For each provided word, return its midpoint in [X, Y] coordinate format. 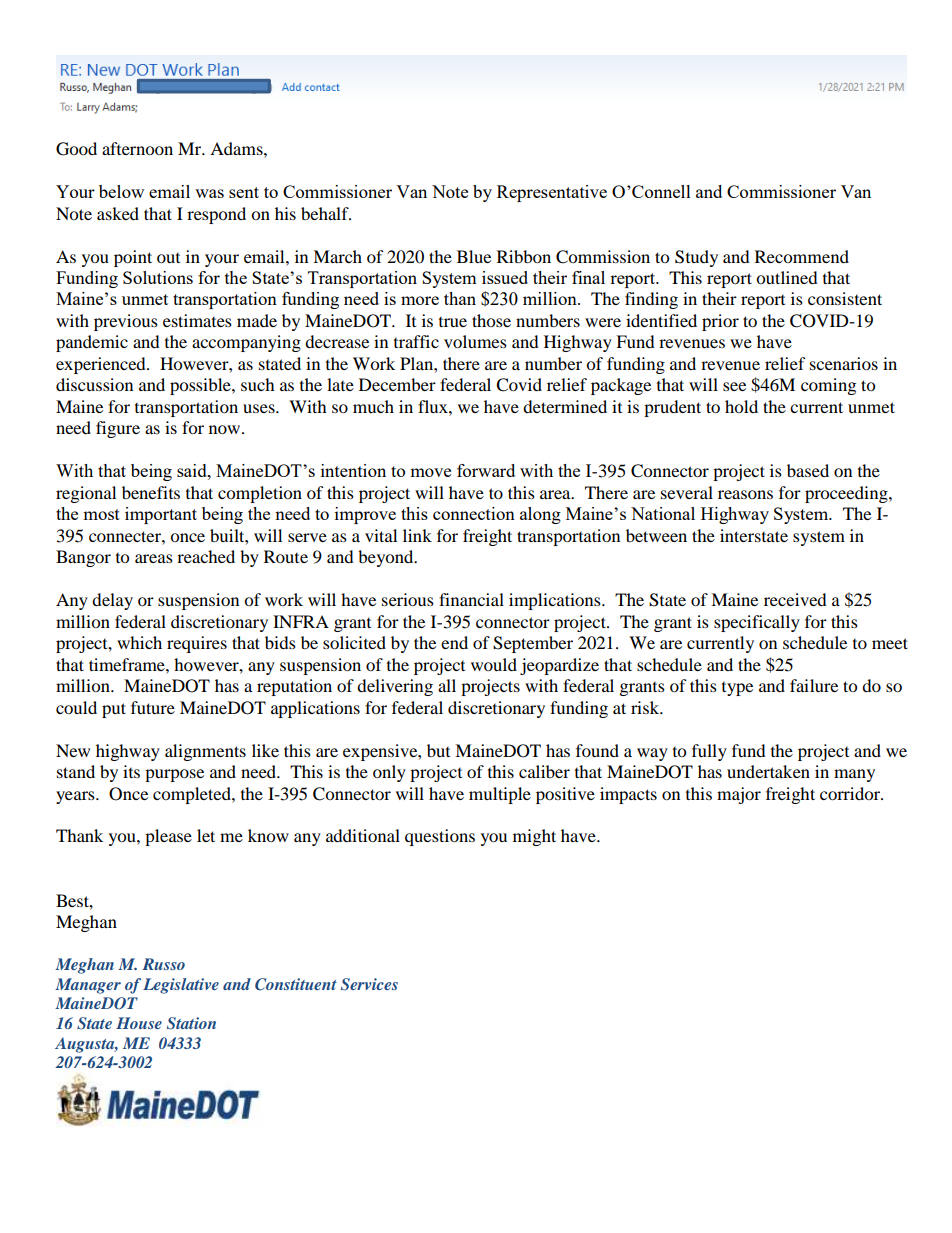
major [739, 795]
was [209, 193]
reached [206, 556]
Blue [474, 256]
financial [471, 599]
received [795, 599]
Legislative [181, 986]
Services [369, 984]
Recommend [802, 256]
